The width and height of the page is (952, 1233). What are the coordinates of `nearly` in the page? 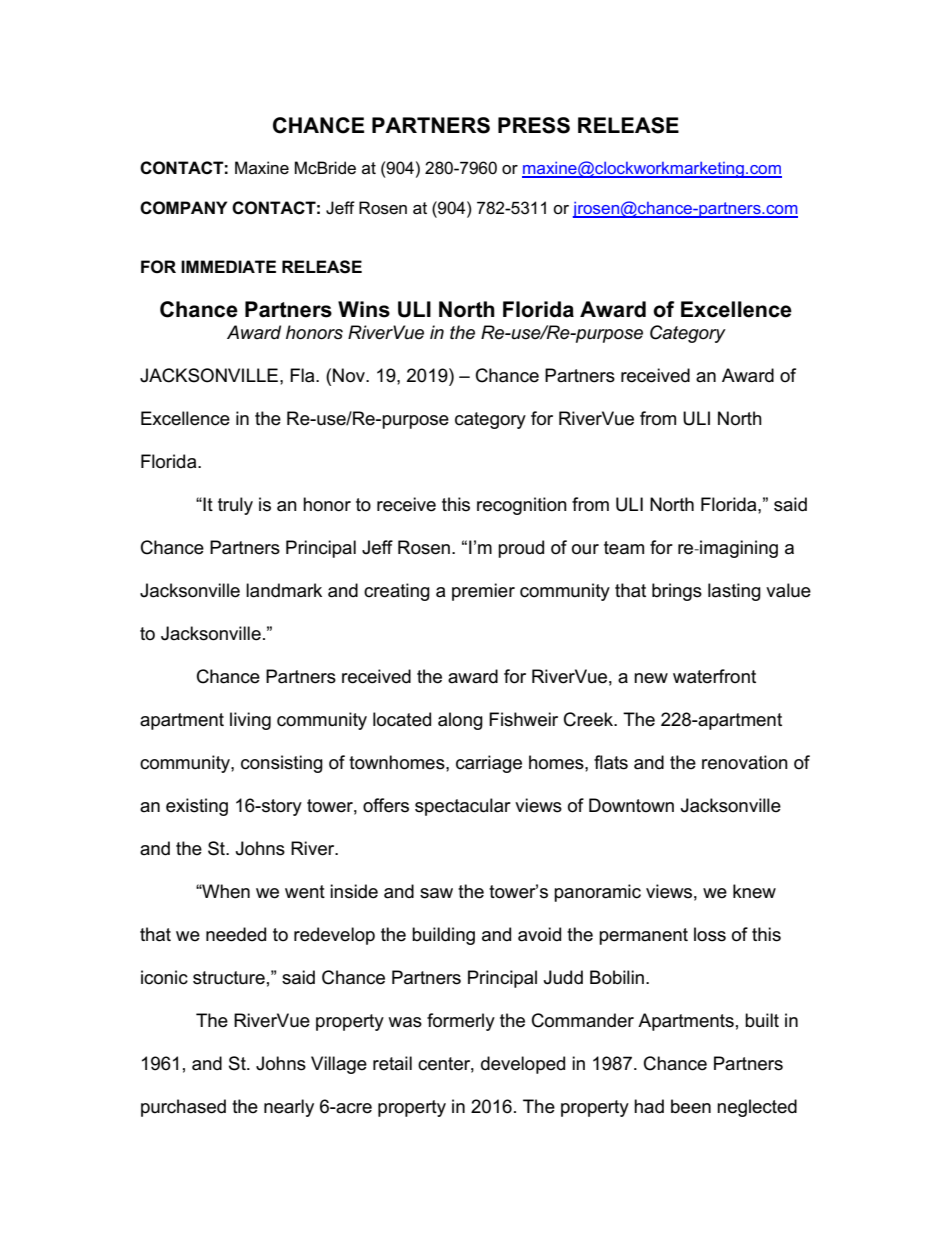 It's located at (289, 1108).
